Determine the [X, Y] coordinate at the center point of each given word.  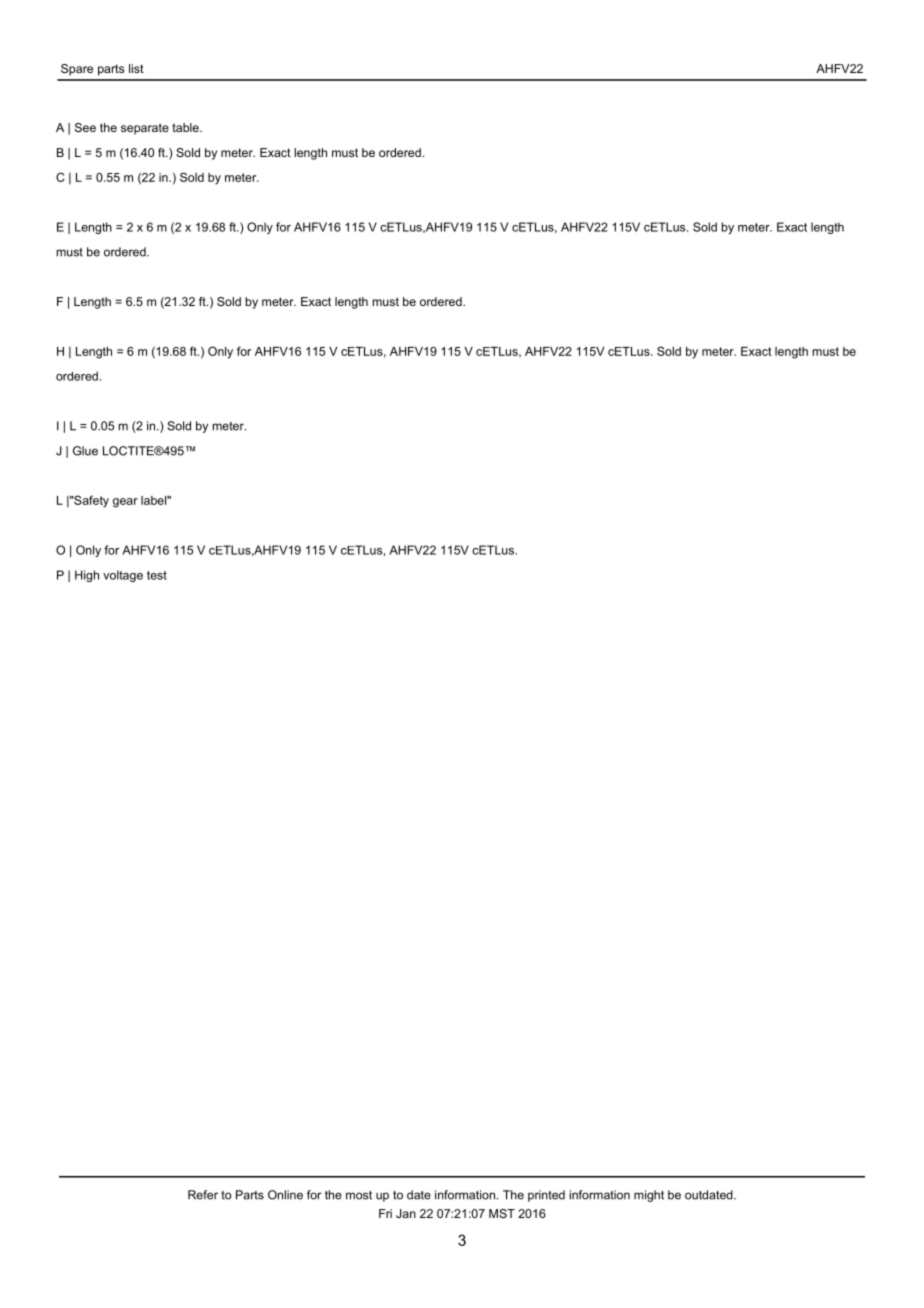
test [157, 575]
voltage [123, 576]
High [87, 576]
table [186, 127]
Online [285, 1195]
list [136, 68]
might [649, 1196]
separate [145, 129]
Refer [203, 1195]
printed [546, 1196]
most [359, 1195]
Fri [385, 1213]
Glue [85, 451]
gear [125, 503]
